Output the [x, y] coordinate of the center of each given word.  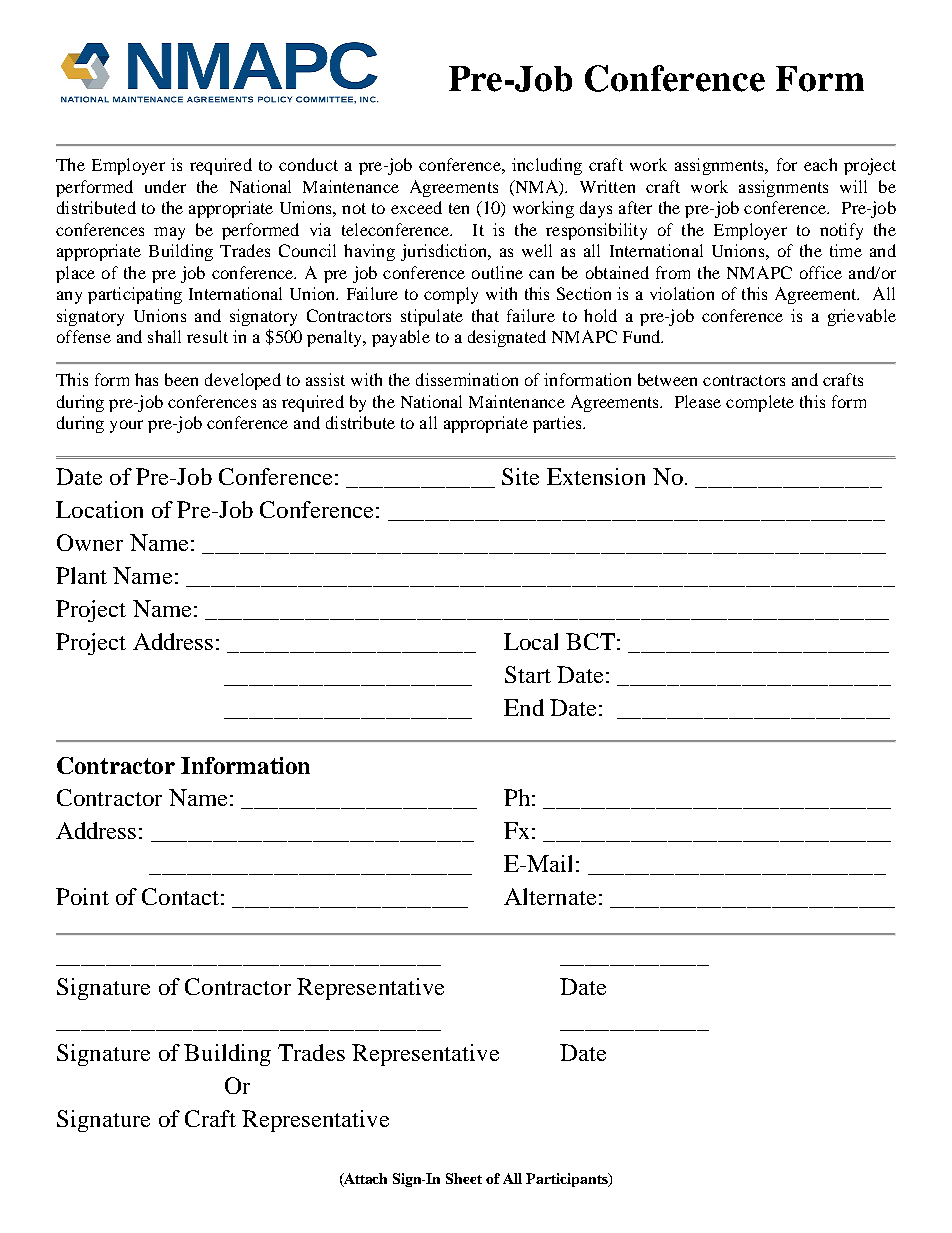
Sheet [464, 1178]
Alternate [550, 896]
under [165, 186]
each [820, 164]
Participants [568, 1180]
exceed [416, 207]
